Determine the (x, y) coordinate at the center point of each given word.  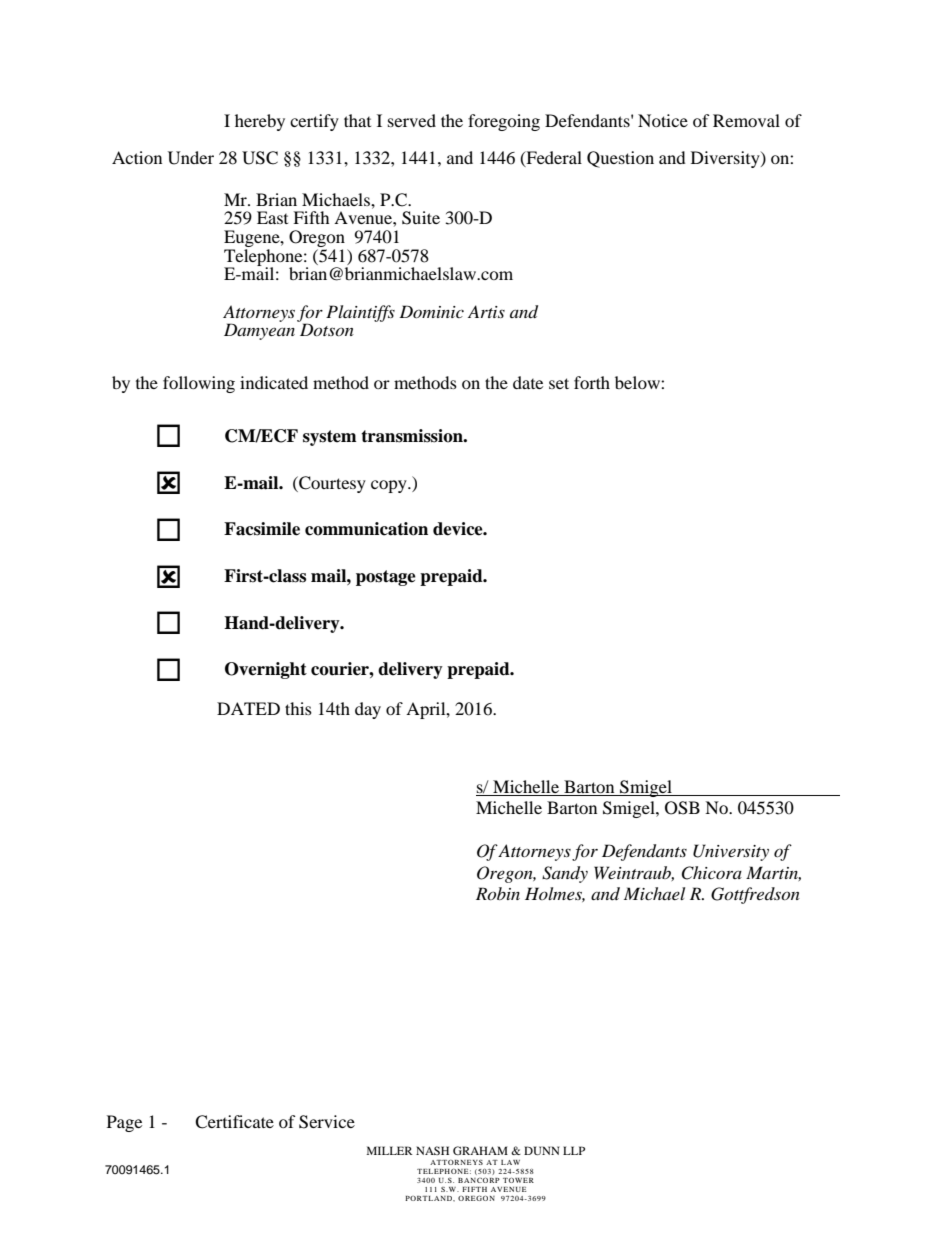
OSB (682, 808)
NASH (432, 1150)
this (298, 708)
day (368, 710)
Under (191, 158)
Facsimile (262, 529)
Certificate (234, 1122)
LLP (574, 1150)
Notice (663, 120)
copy (390, 486)
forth (592, 382)
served (412, 120)
